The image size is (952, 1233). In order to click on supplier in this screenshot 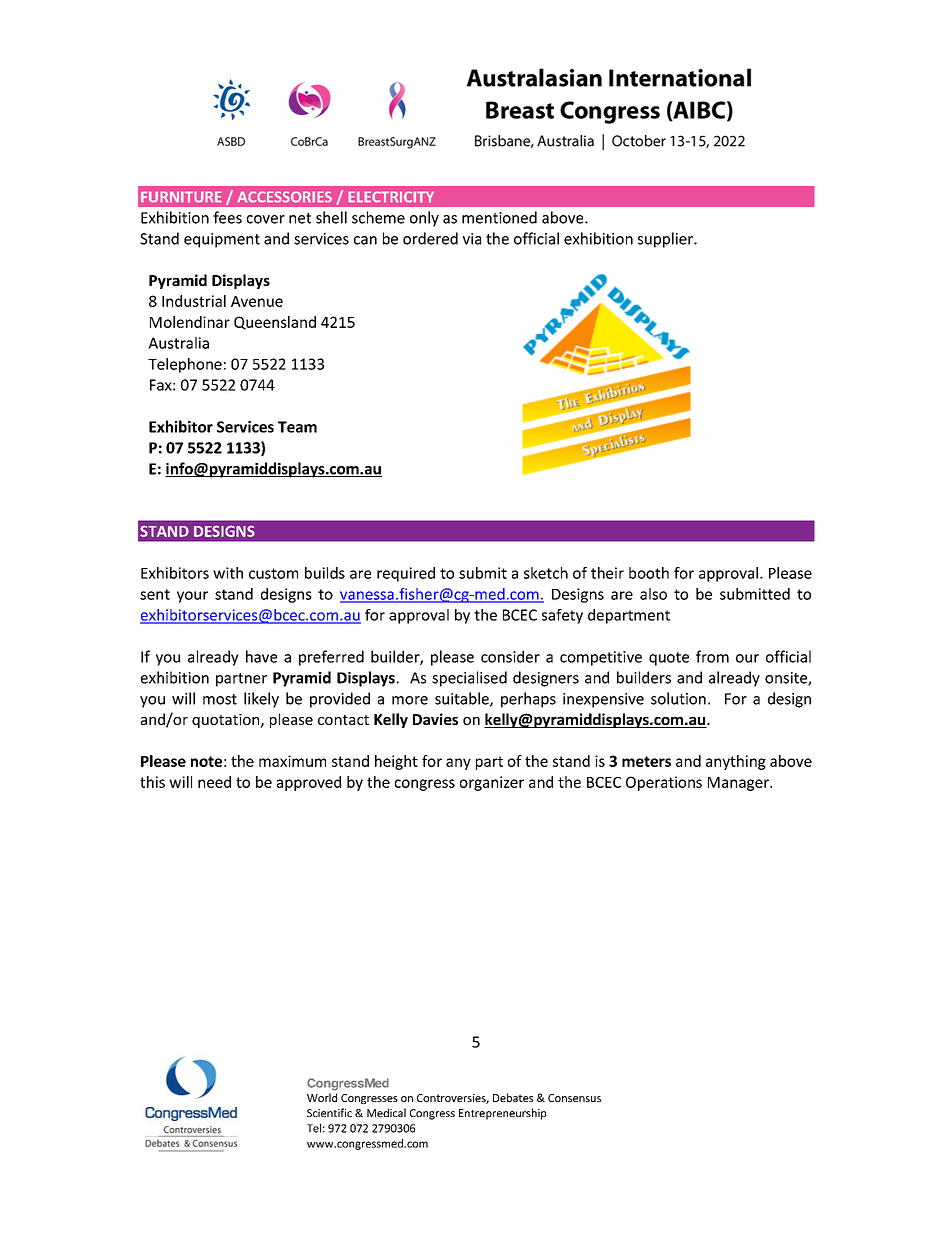, I will do `click(666, 240)`.
